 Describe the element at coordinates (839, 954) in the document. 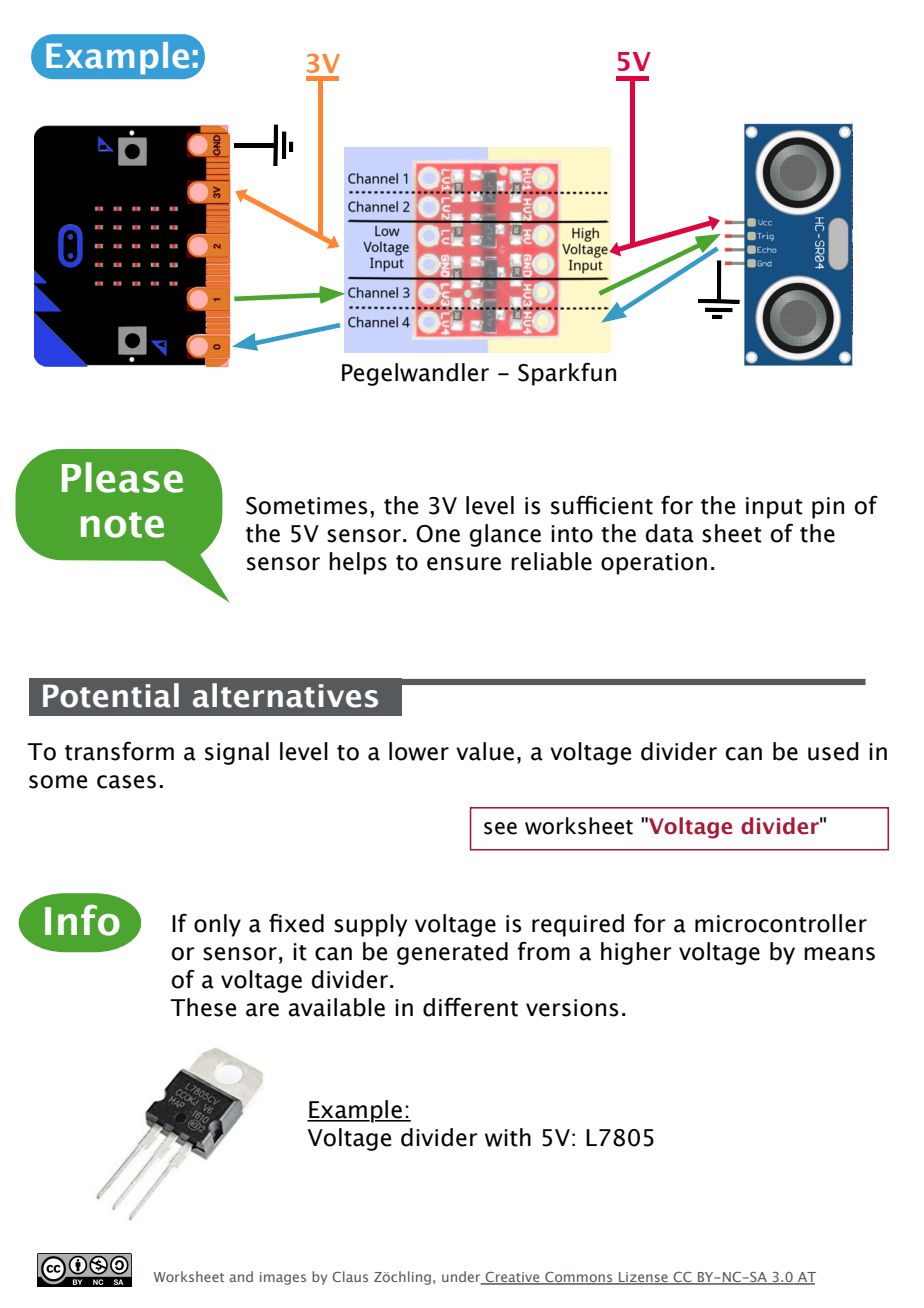

I see `means` at that location.
